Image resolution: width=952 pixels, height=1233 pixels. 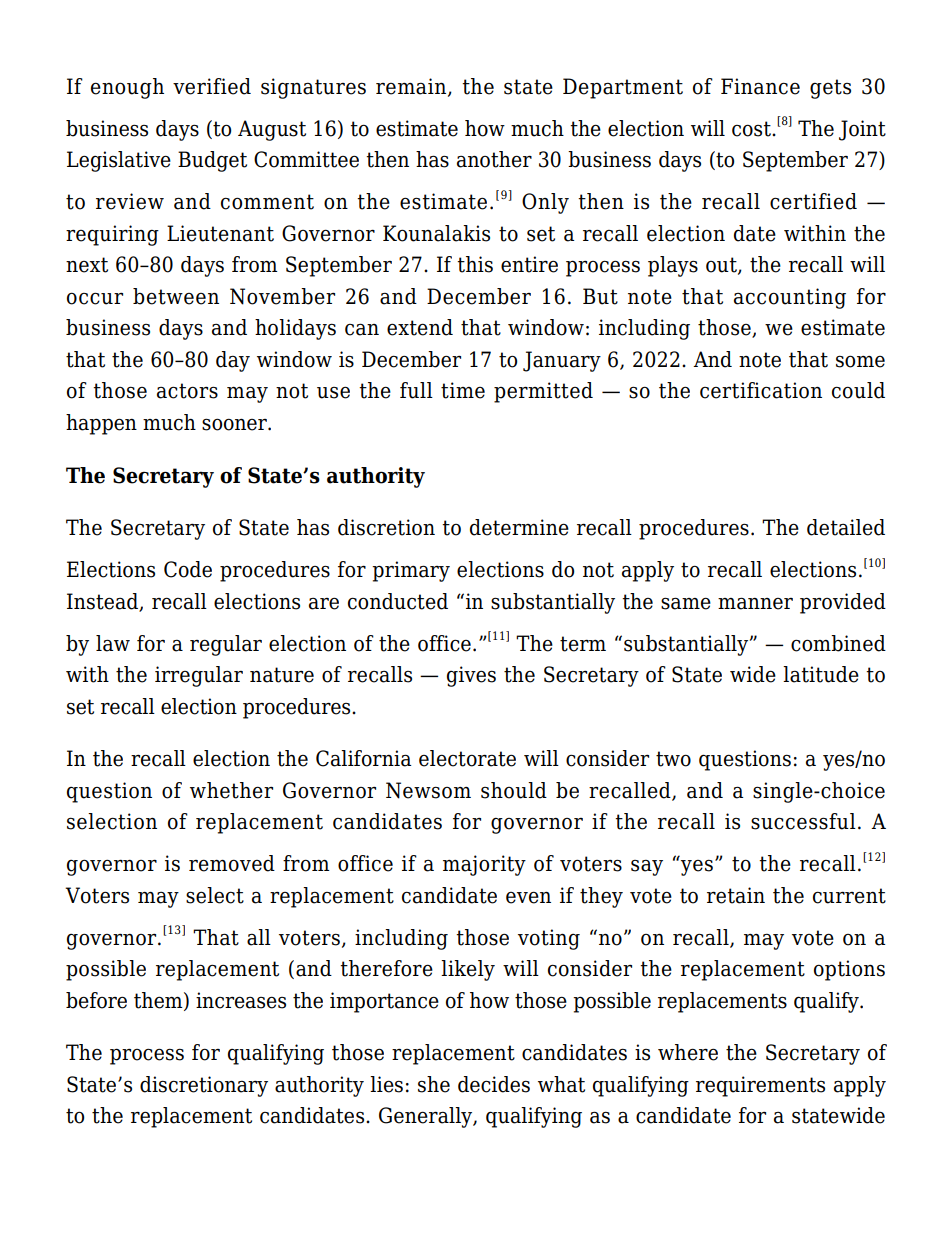 I want to click on increases, so click(x=241, y=1000).
